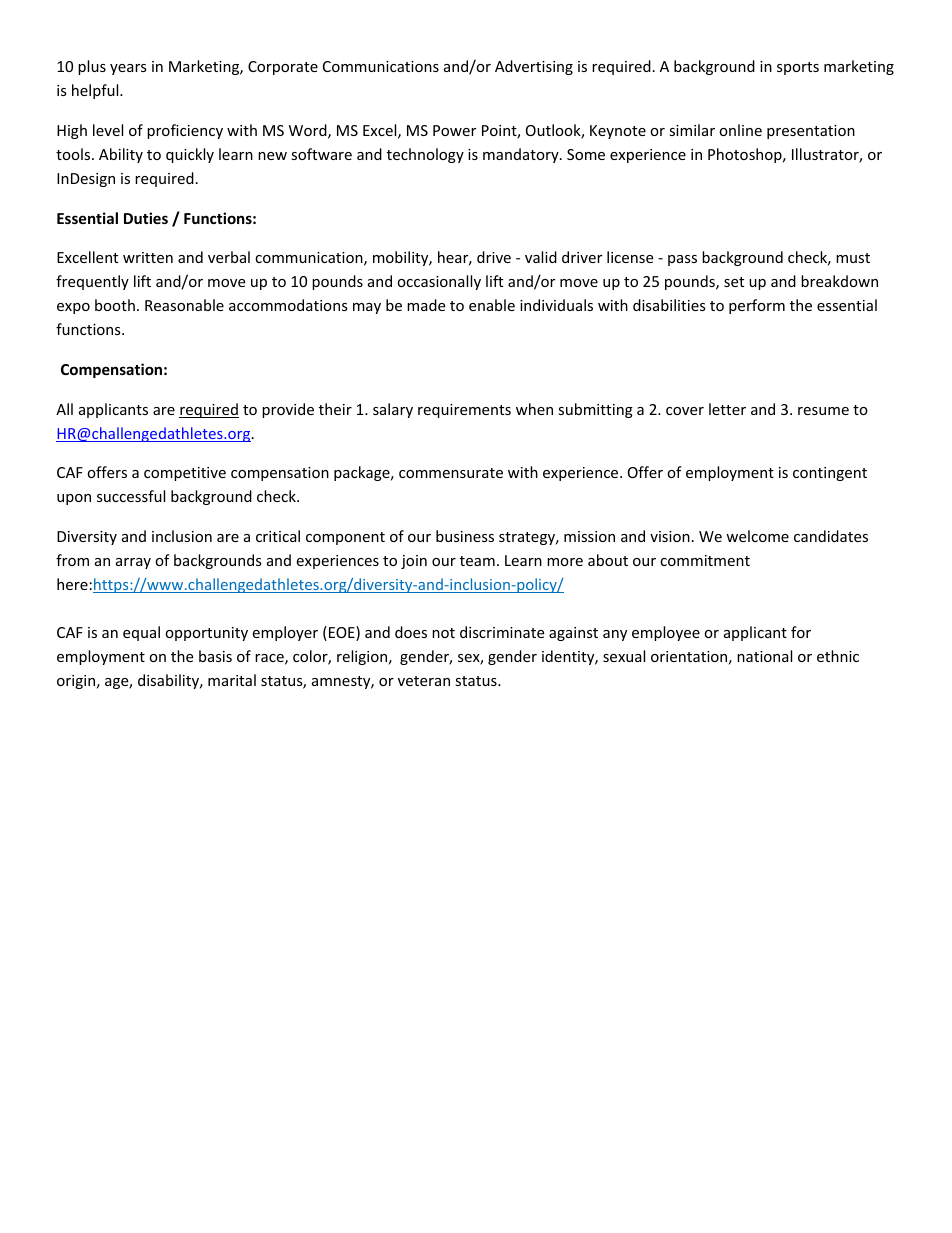 The height and width of the screenshot is (1233, 952). Describe the element at coordinates (215, 656) in the screenshot. I see `basis` at that location.
